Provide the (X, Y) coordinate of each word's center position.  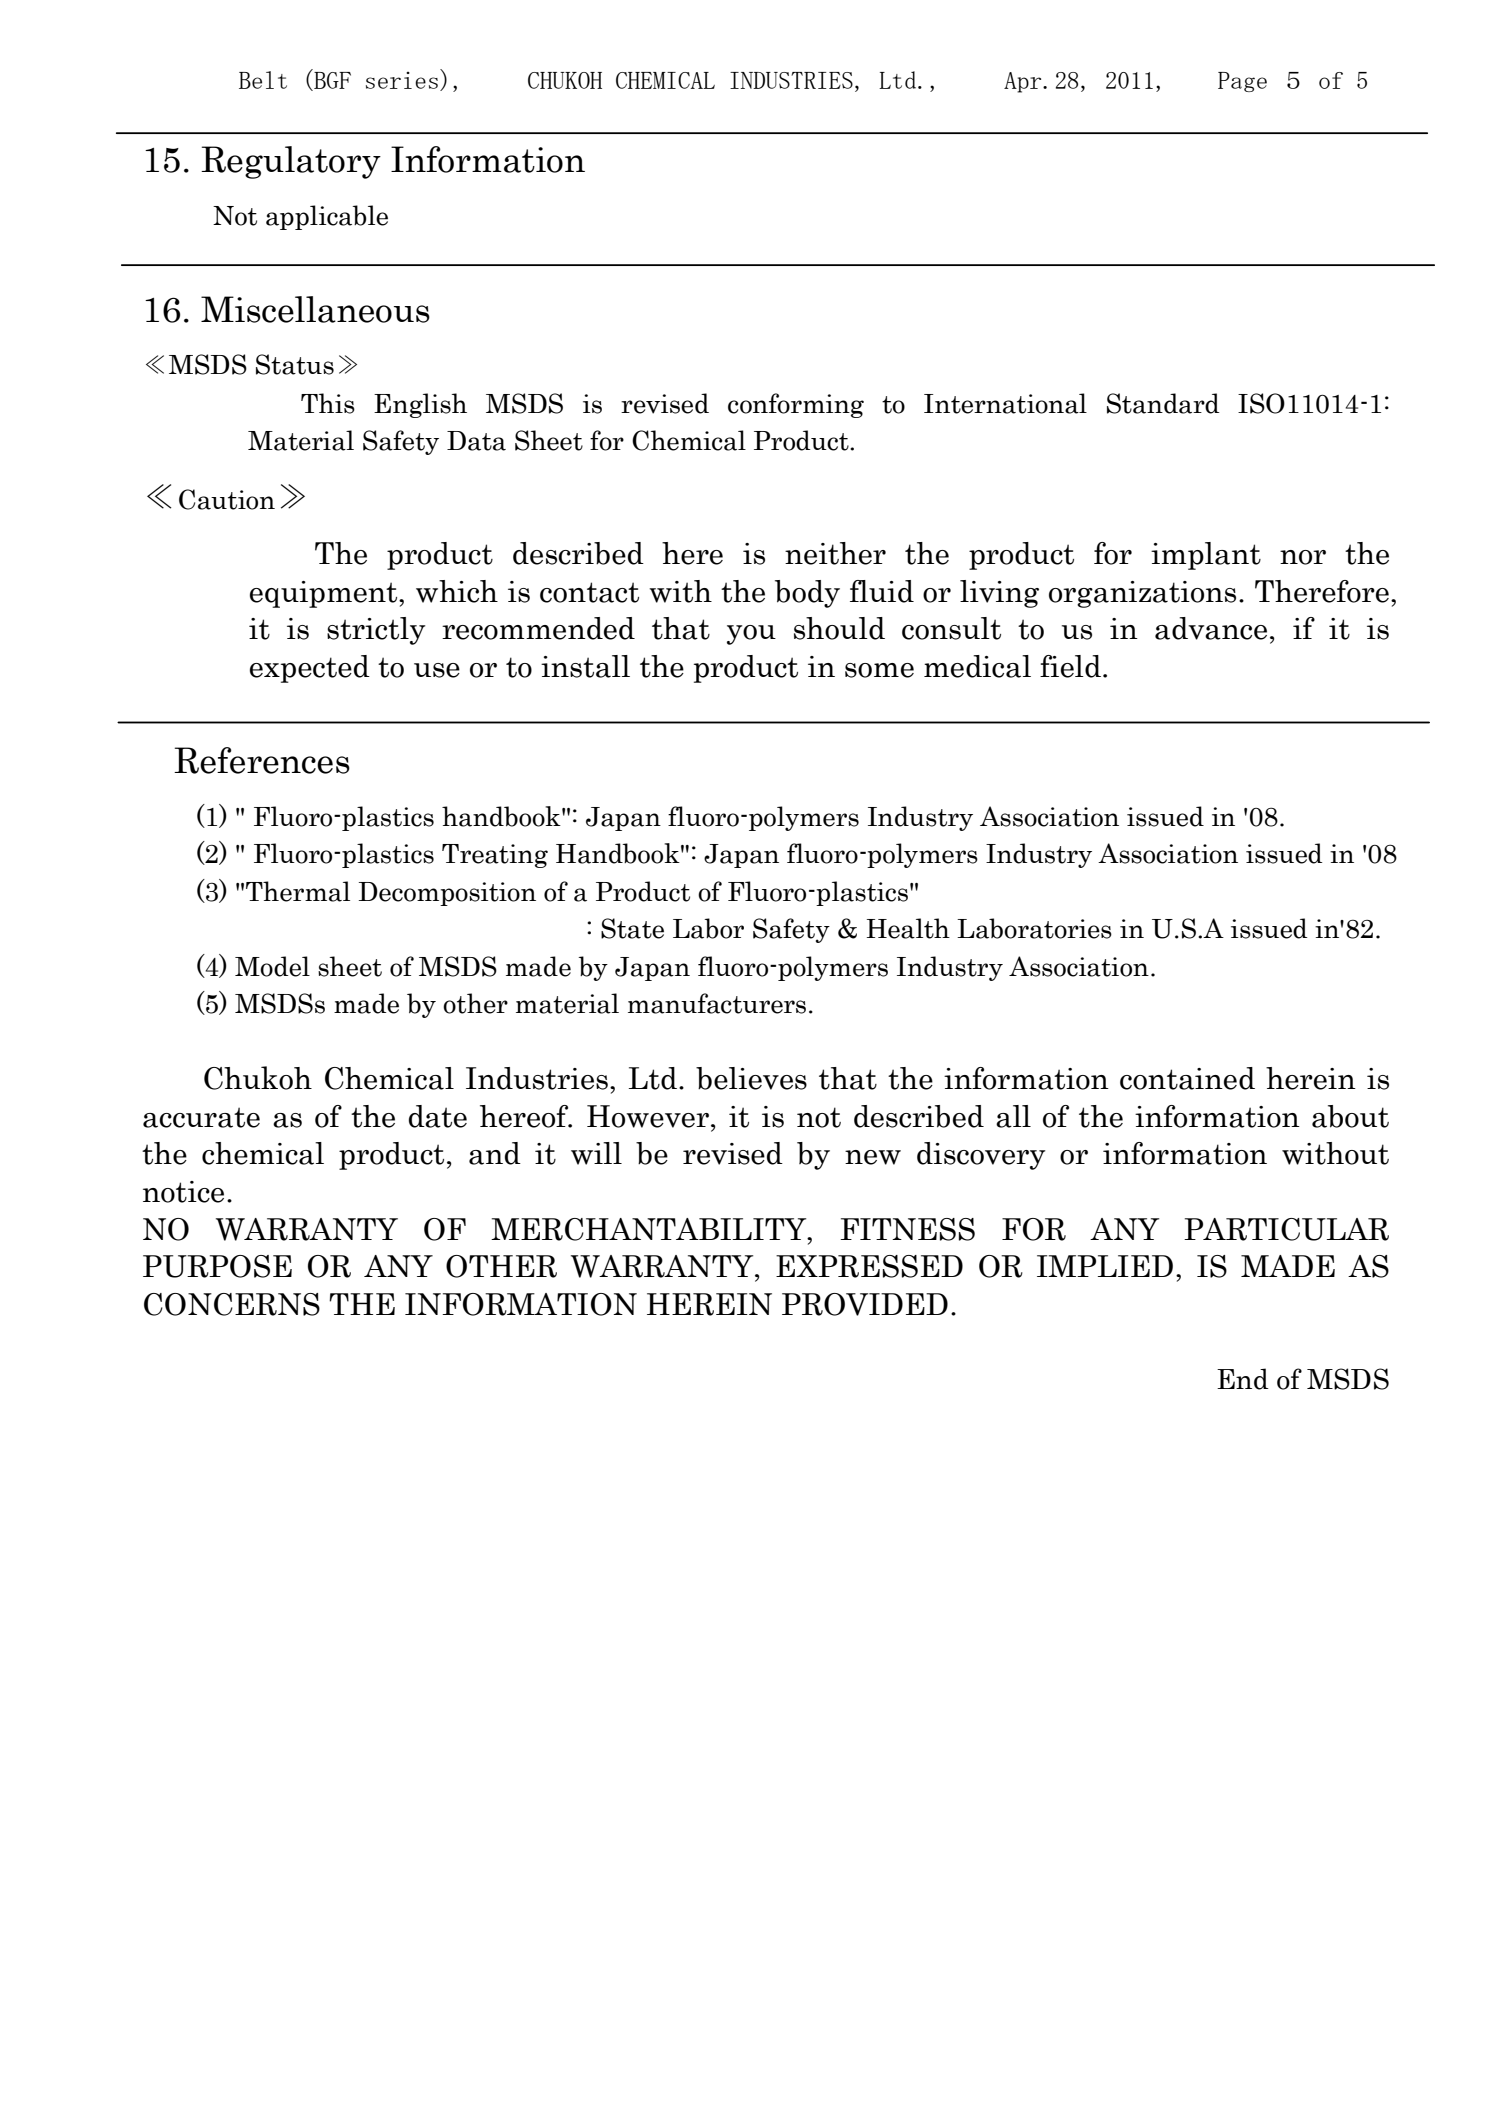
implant (1206, 556)
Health (908, 928)
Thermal (298, 891)
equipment (325, 594)
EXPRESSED (869, 1266)
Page (1242, 82)
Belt (263, 80)
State (632, 928)
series (402, 80)
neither (835, 553)
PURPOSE (217, 1266)
